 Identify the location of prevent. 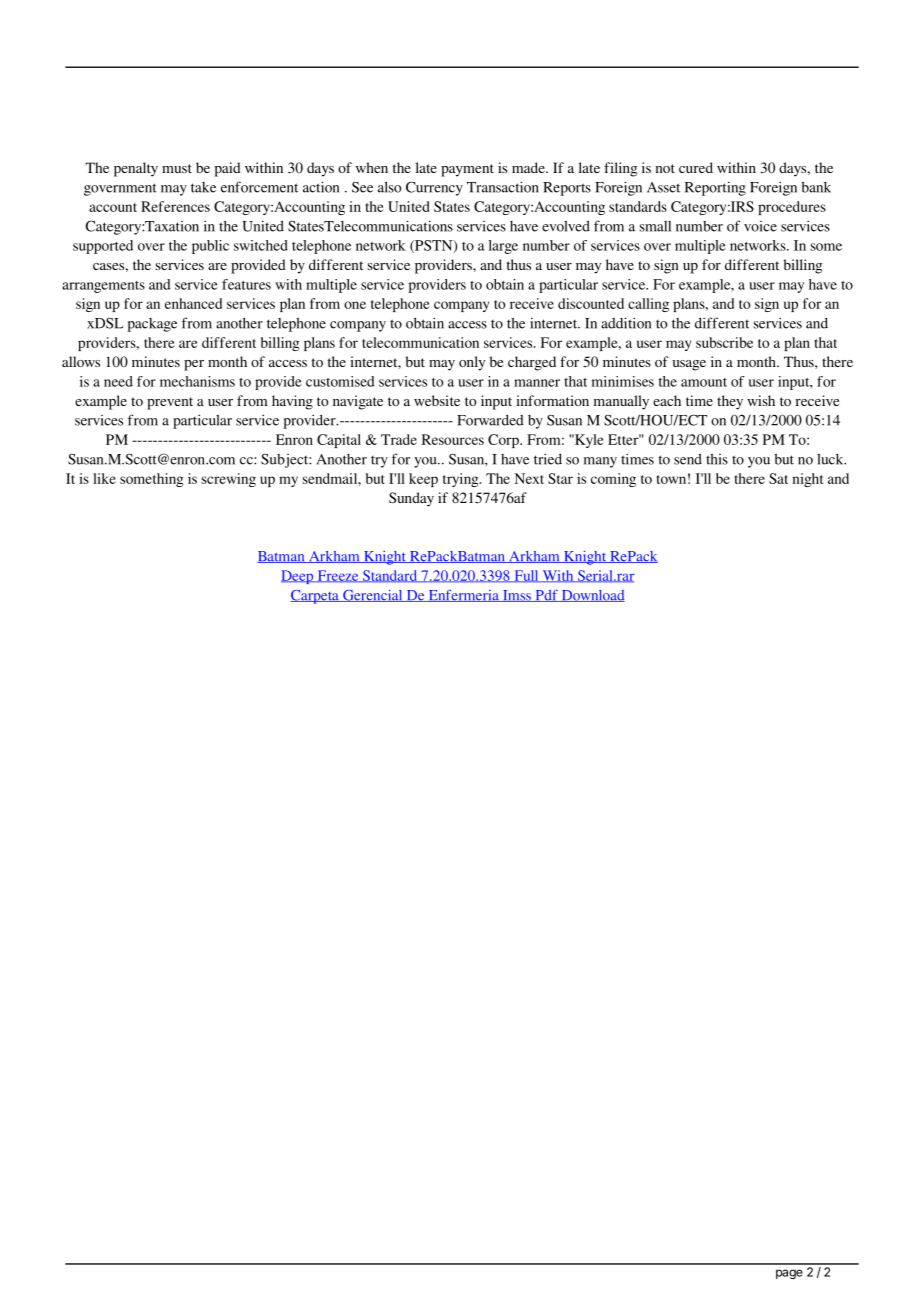
(170, 403).
